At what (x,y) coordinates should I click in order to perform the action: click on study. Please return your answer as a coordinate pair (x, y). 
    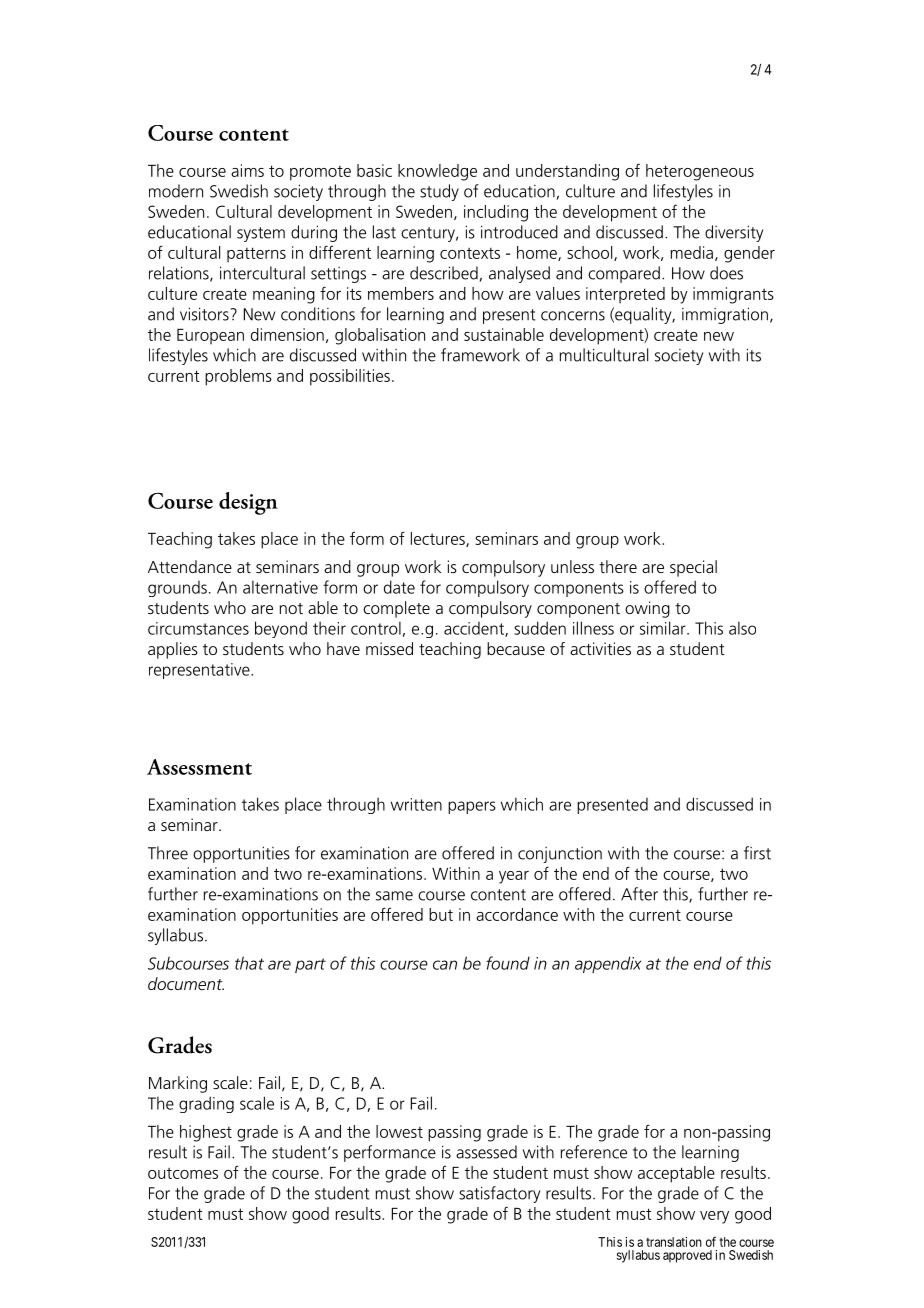
    Looking at the image, I should click on (439, 192).
